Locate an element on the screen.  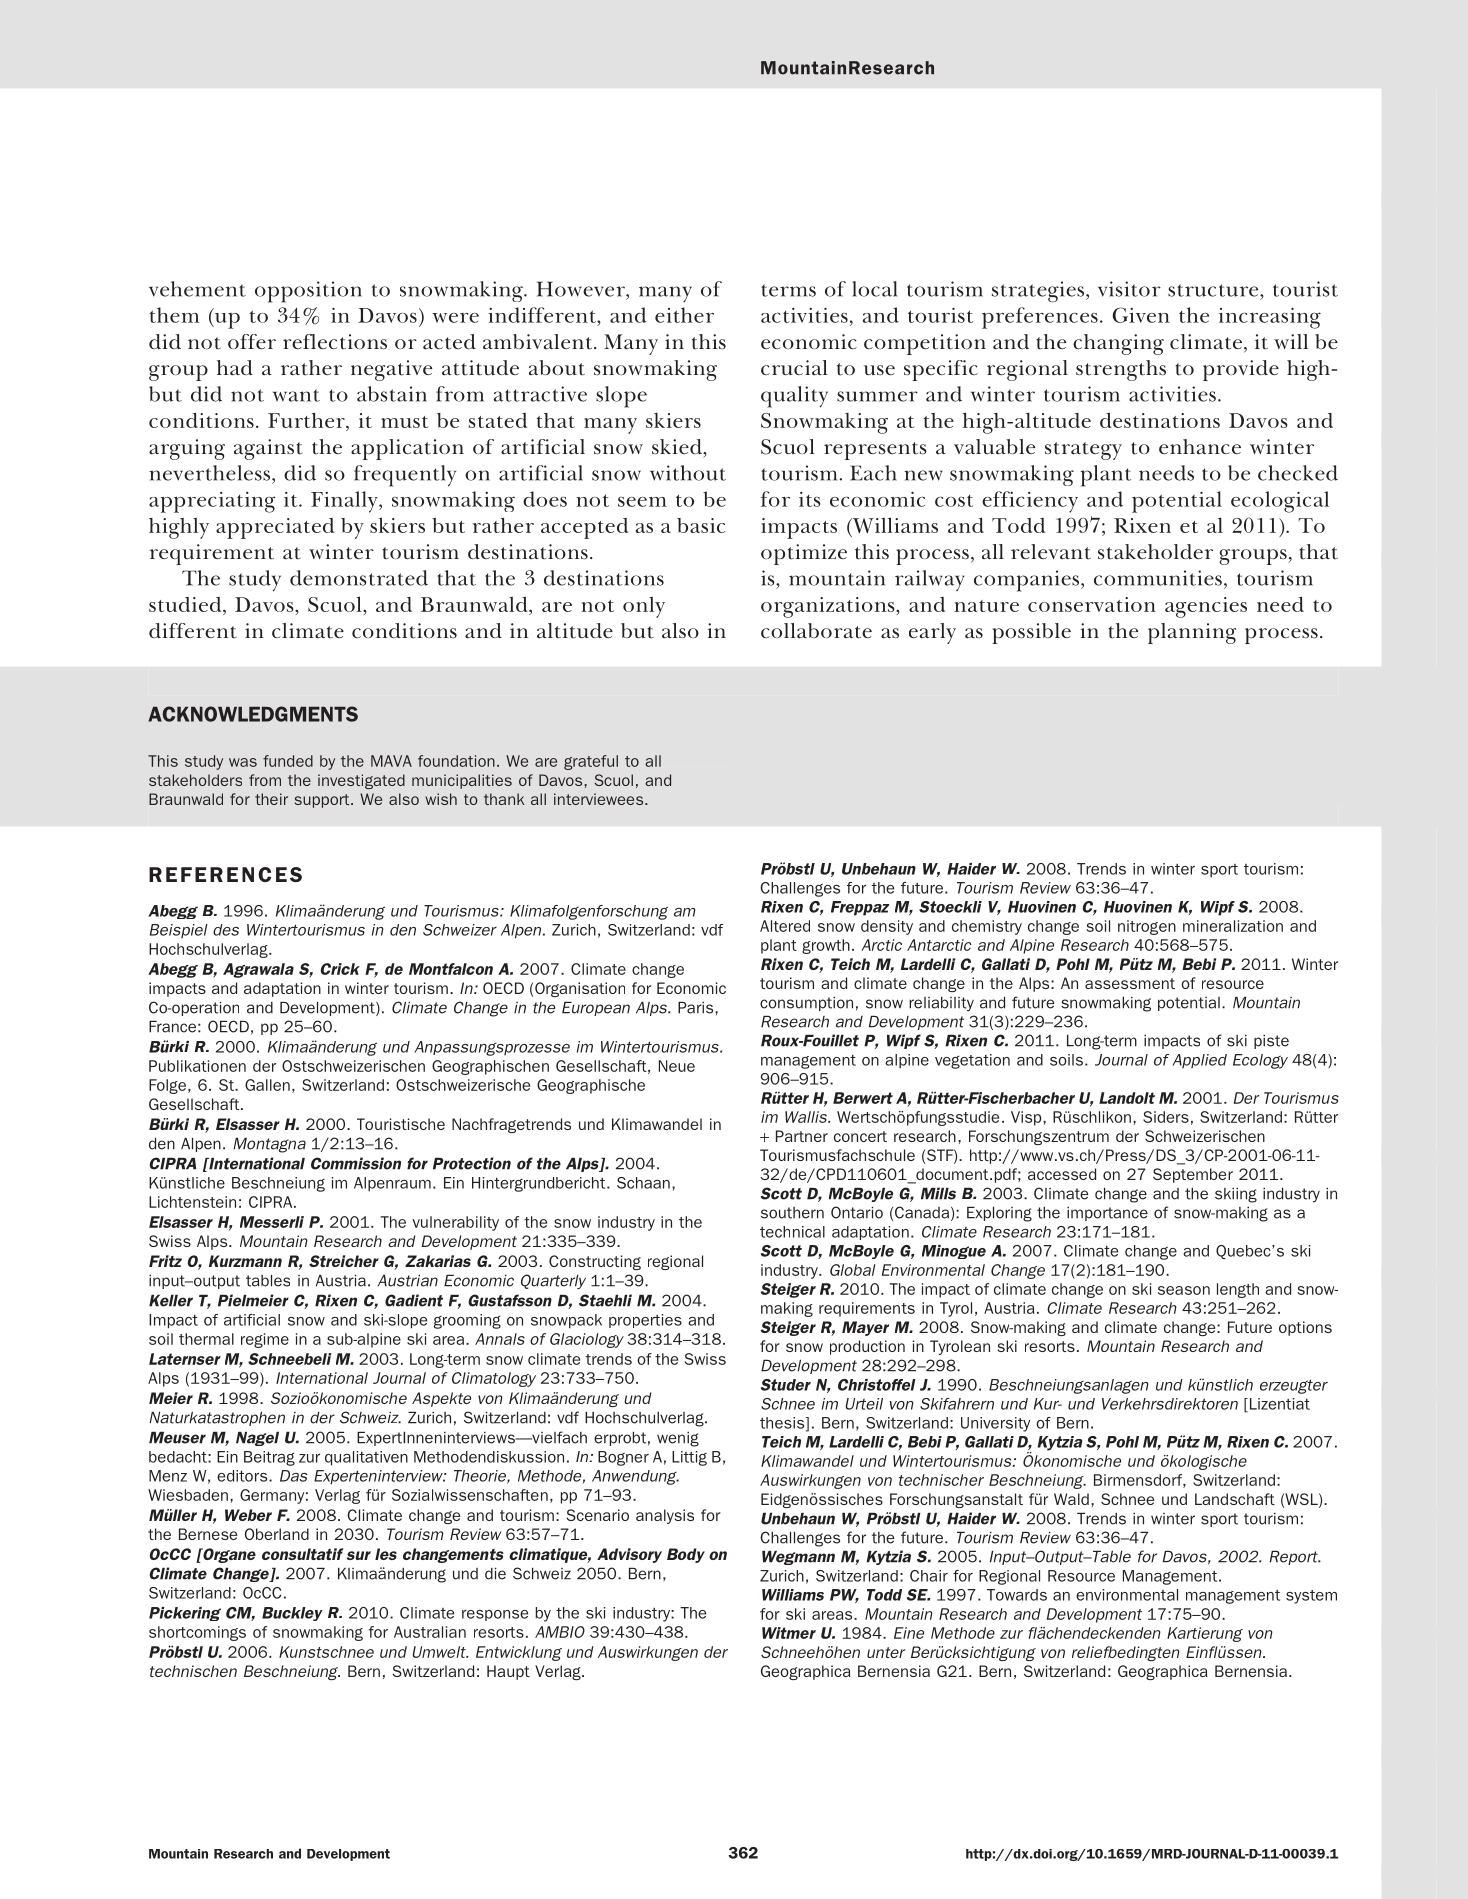
either is located at coordinates (684, 315).
